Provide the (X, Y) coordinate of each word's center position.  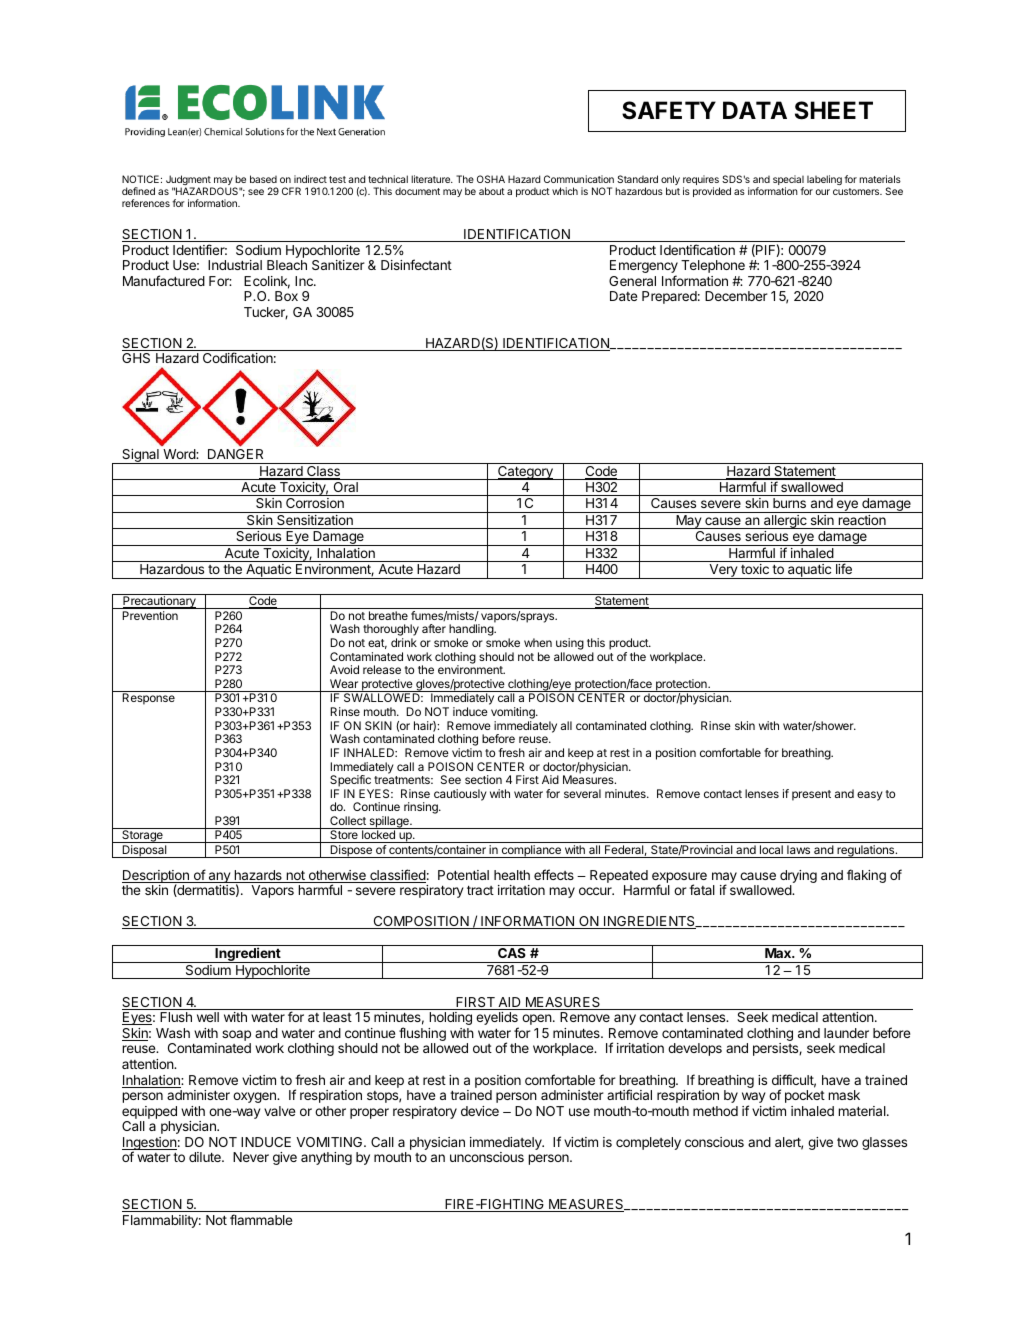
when (538, 642)
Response (148, 699)
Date (623, 296)
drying (798, 878)
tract (480, 890)
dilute (206, 1157)
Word (180, 454)
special (788, 181)
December (736, 296)
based (263, 179)
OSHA (491, 179)
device (480, 1111)
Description (156, 878)
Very (723, 571)
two (847, 1142)
